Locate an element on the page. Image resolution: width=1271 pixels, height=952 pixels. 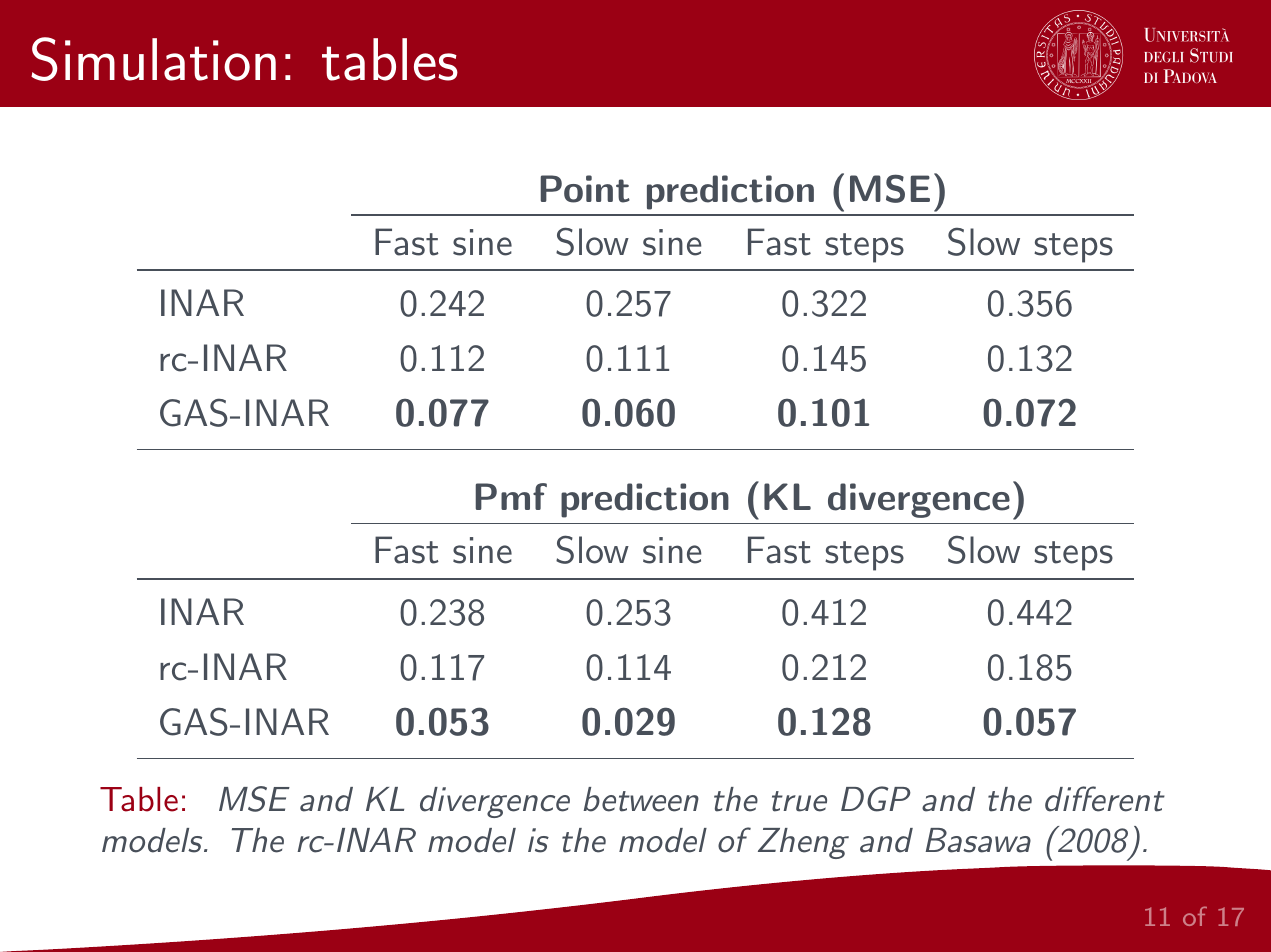
Pmf is located at coordinates (511, 496).
